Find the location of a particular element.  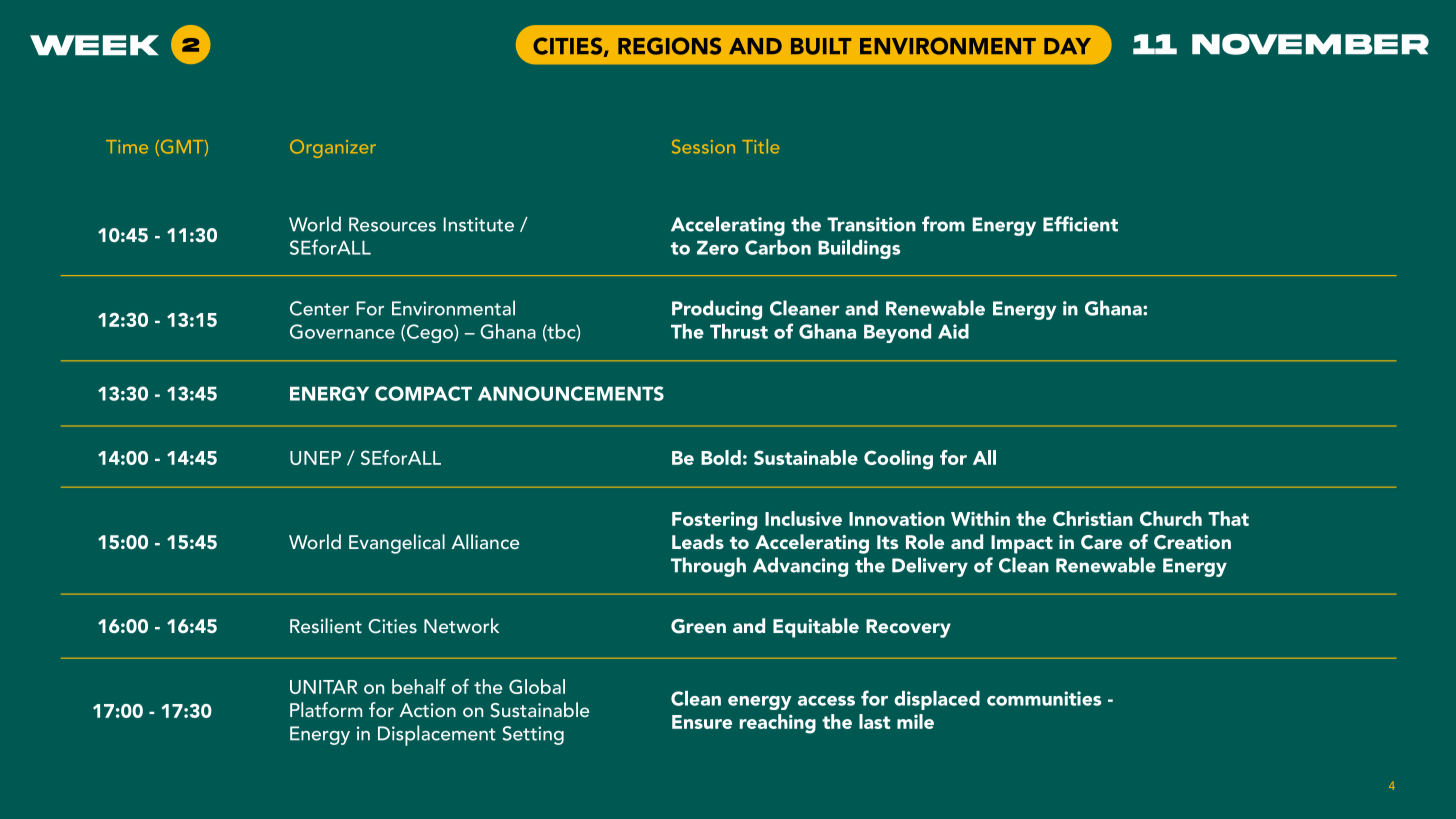

COMPACT is located at coordinates (423, 393).
